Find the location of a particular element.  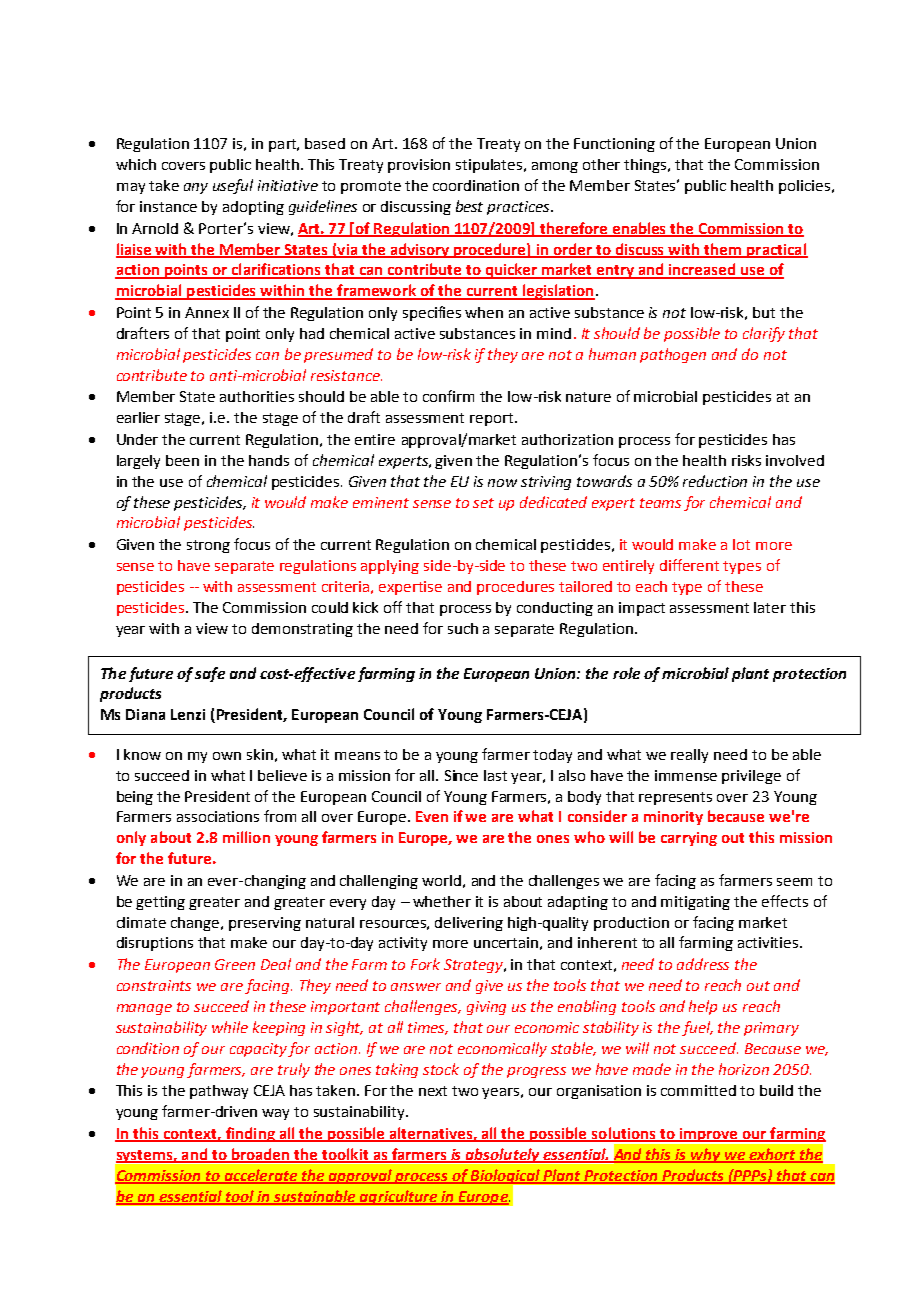

any is located at coordinates (196, 188).
